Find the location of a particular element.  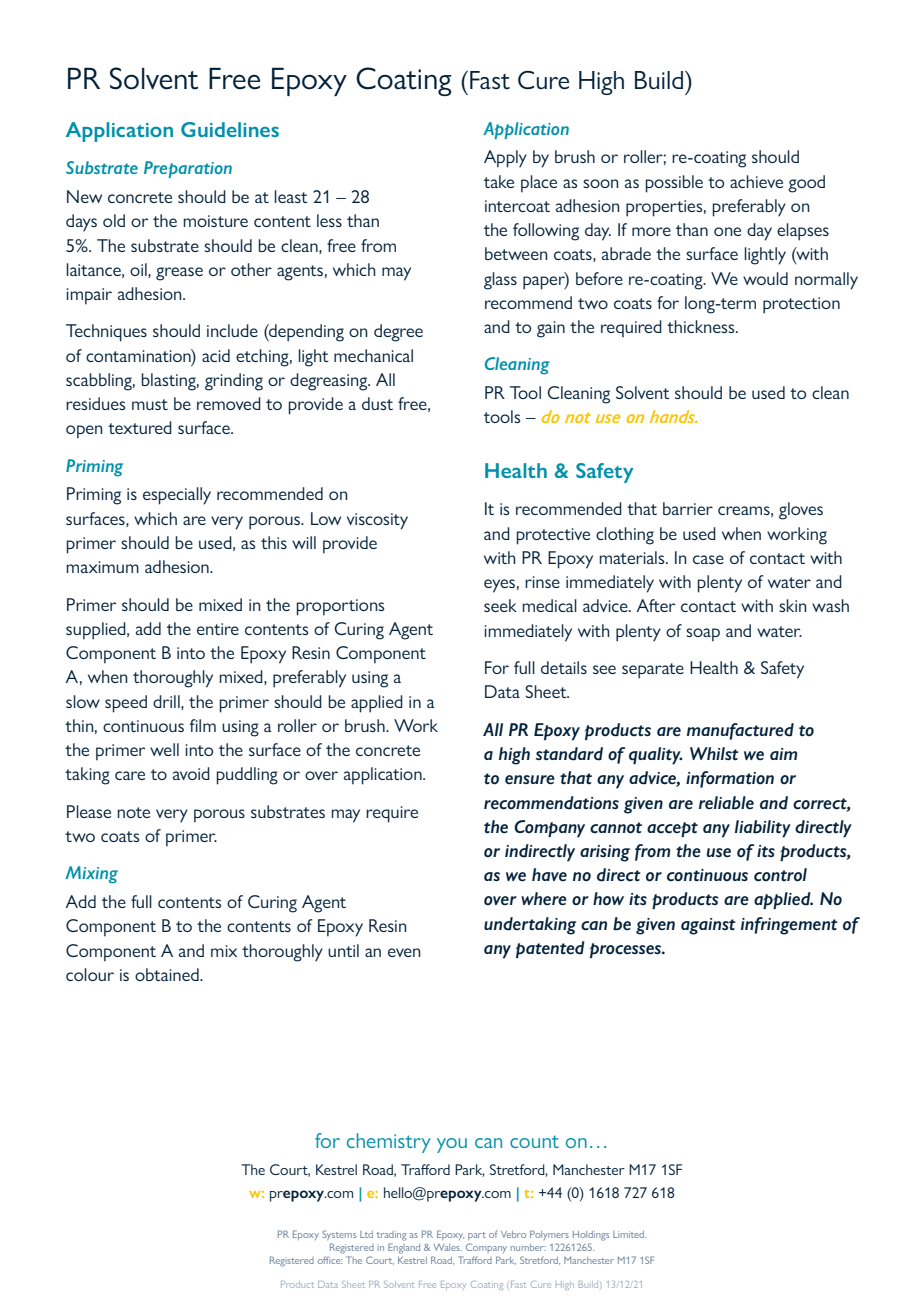

office is located at coordinates (330, 1260).
